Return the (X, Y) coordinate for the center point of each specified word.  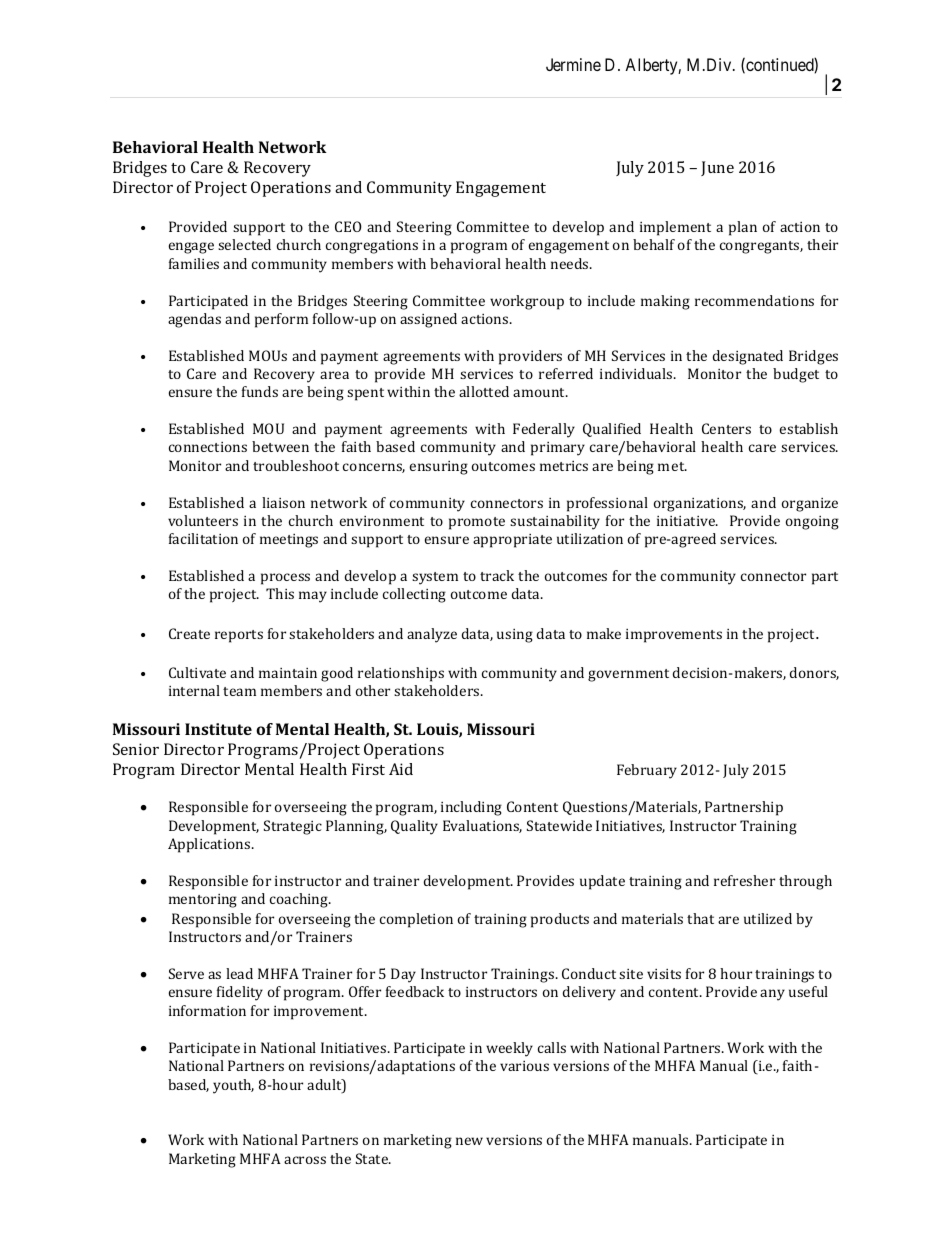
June (717, 168)
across (305, 1160)
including (471, 808)
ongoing (812, 523)
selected (244, 244)
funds (260, 391)
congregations (372, 247)
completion (416, 920)
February (647, 771)
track (497, 575)
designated (748, 357)
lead (239, 973)
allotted (484, 391)
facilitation (203, 538)
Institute (218, 729)
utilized (768, 918)
